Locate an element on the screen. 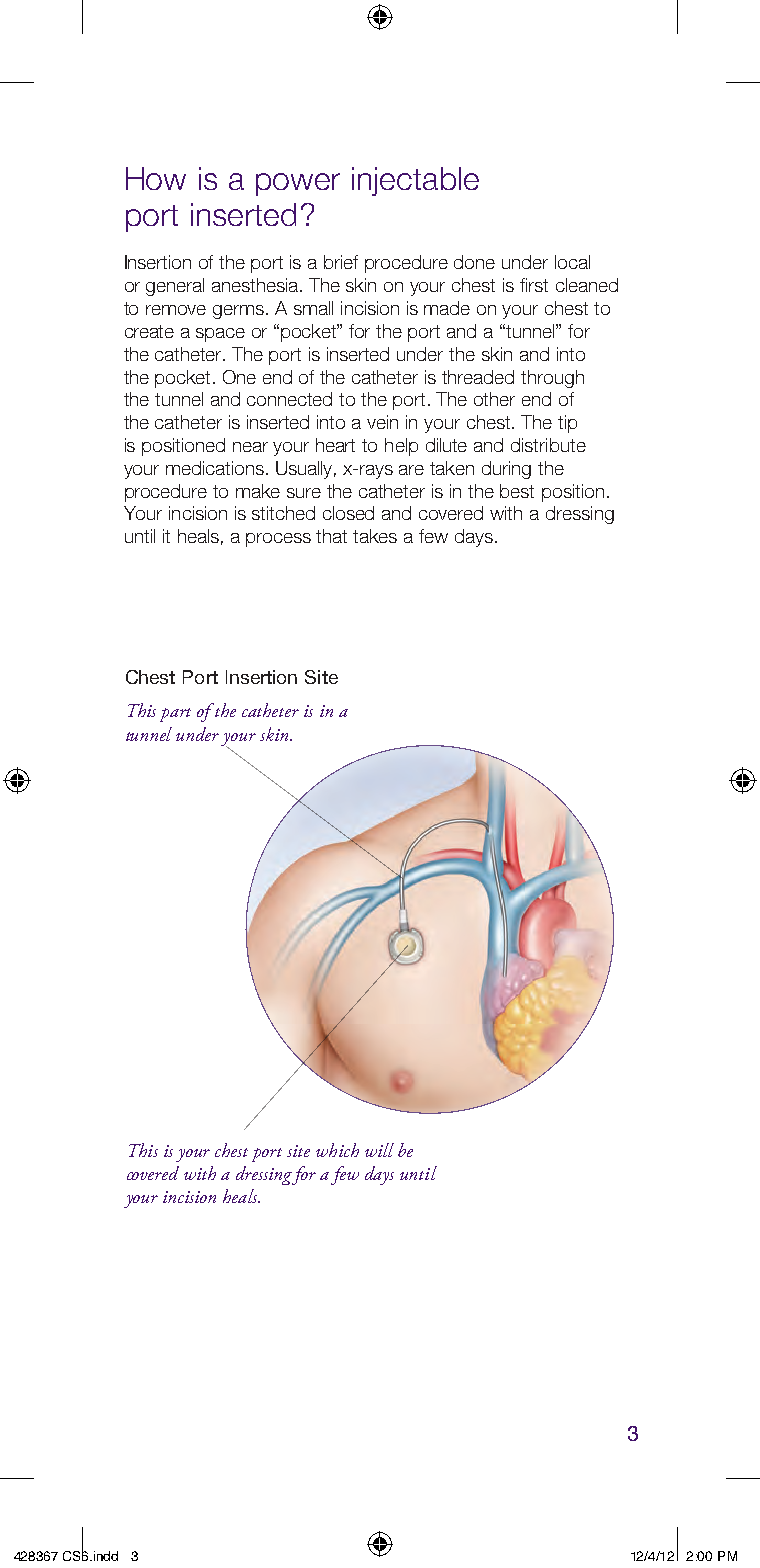  which is located at coordinates (337, 1150).
